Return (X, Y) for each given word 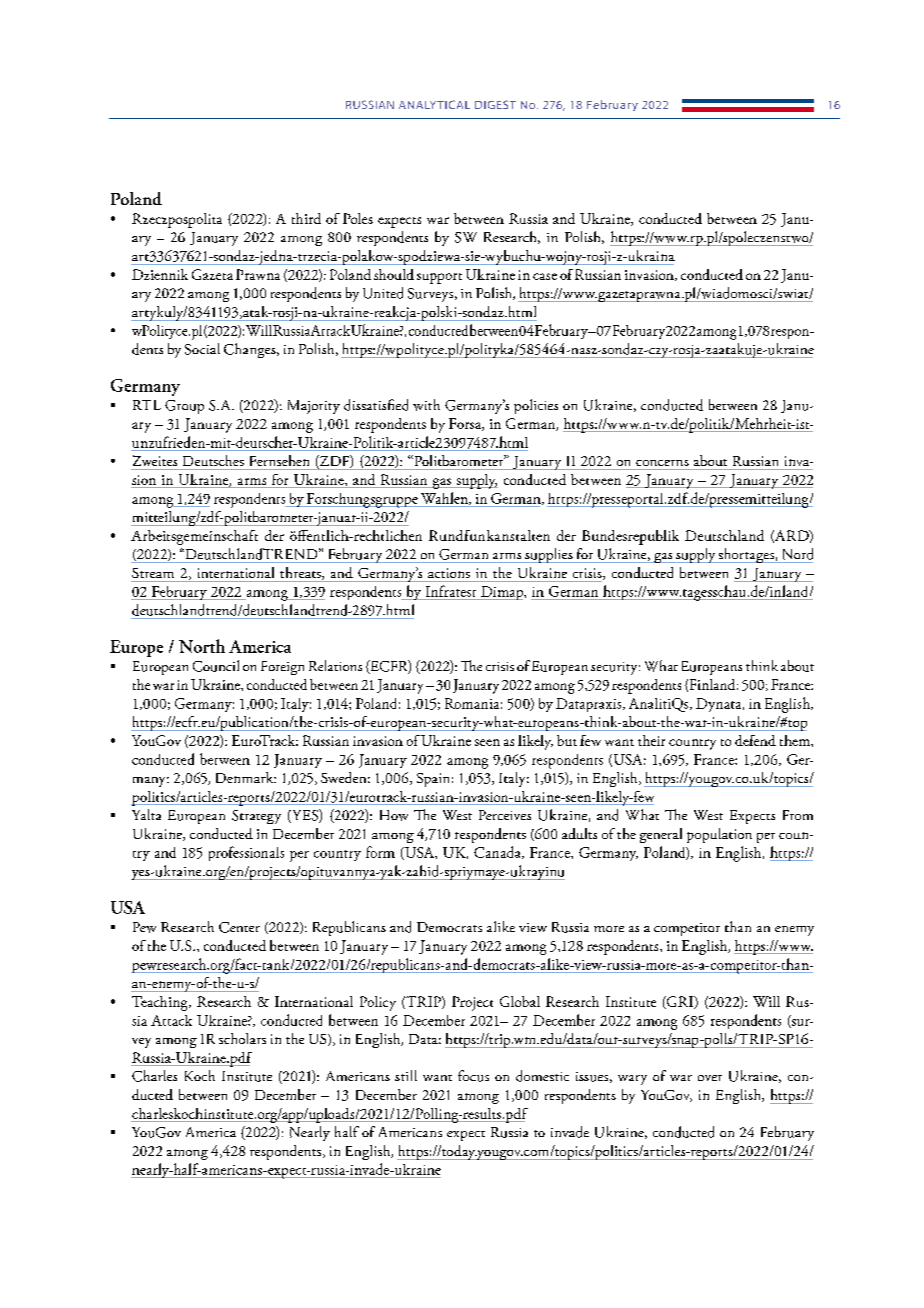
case (545, 276)
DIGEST (495, 104)
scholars (242, 1038)
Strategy (256, 817)
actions (449, 573)
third (306, 218)
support (439, 278)
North (202, 646)
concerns (662, 463)
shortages (746, 555)
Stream (153, 573)
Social (202, 349)
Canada (498, 852)
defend (755, 740)
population (719, 835)
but (567, 740)
